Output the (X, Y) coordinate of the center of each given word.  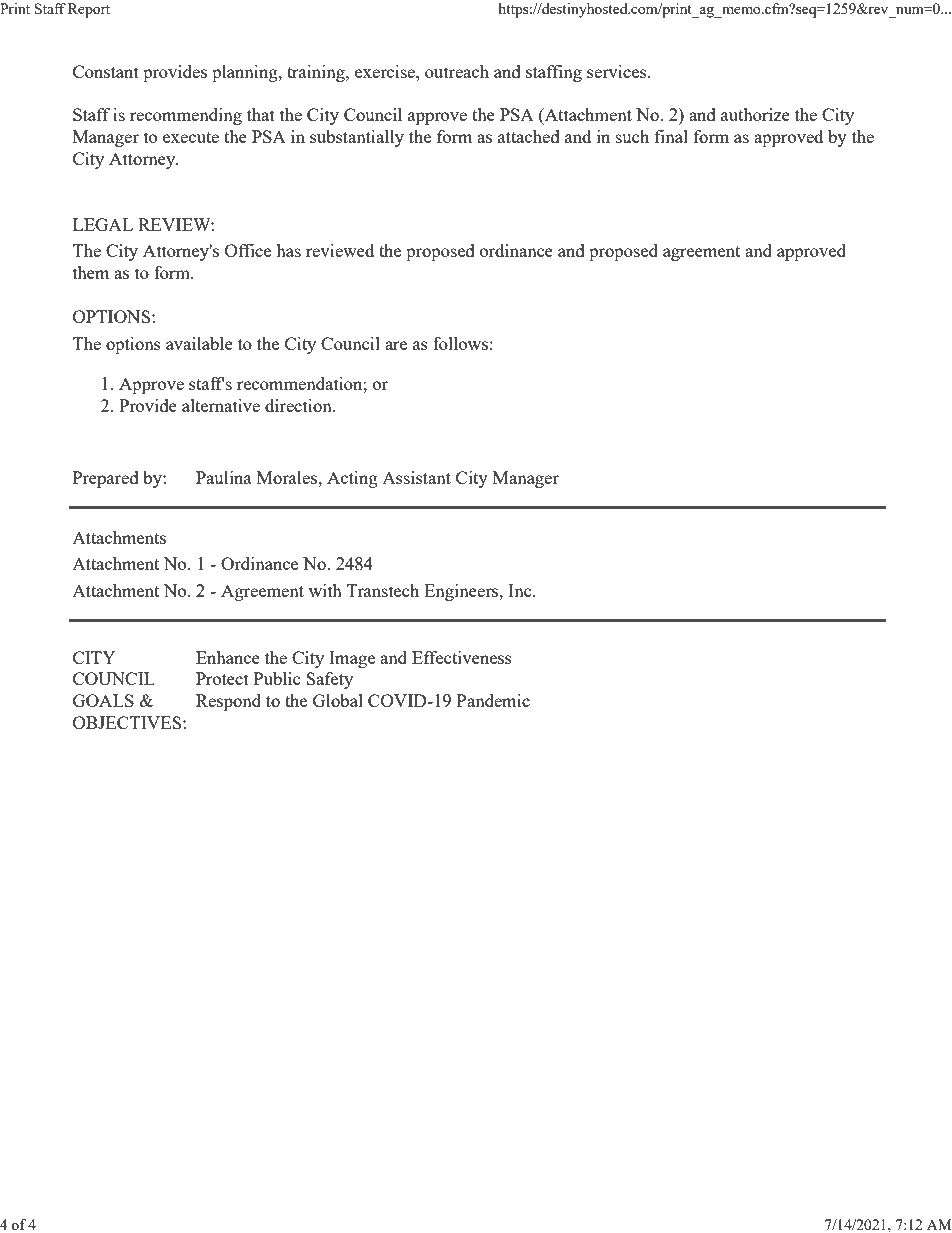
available (199, 343)
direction (299, 405)
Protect (222, 678)
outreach (457, 71)
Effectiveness (462, 657)
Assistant (416, 477)
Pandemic (493, 700)
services (618, 71)
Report (89, 10)
